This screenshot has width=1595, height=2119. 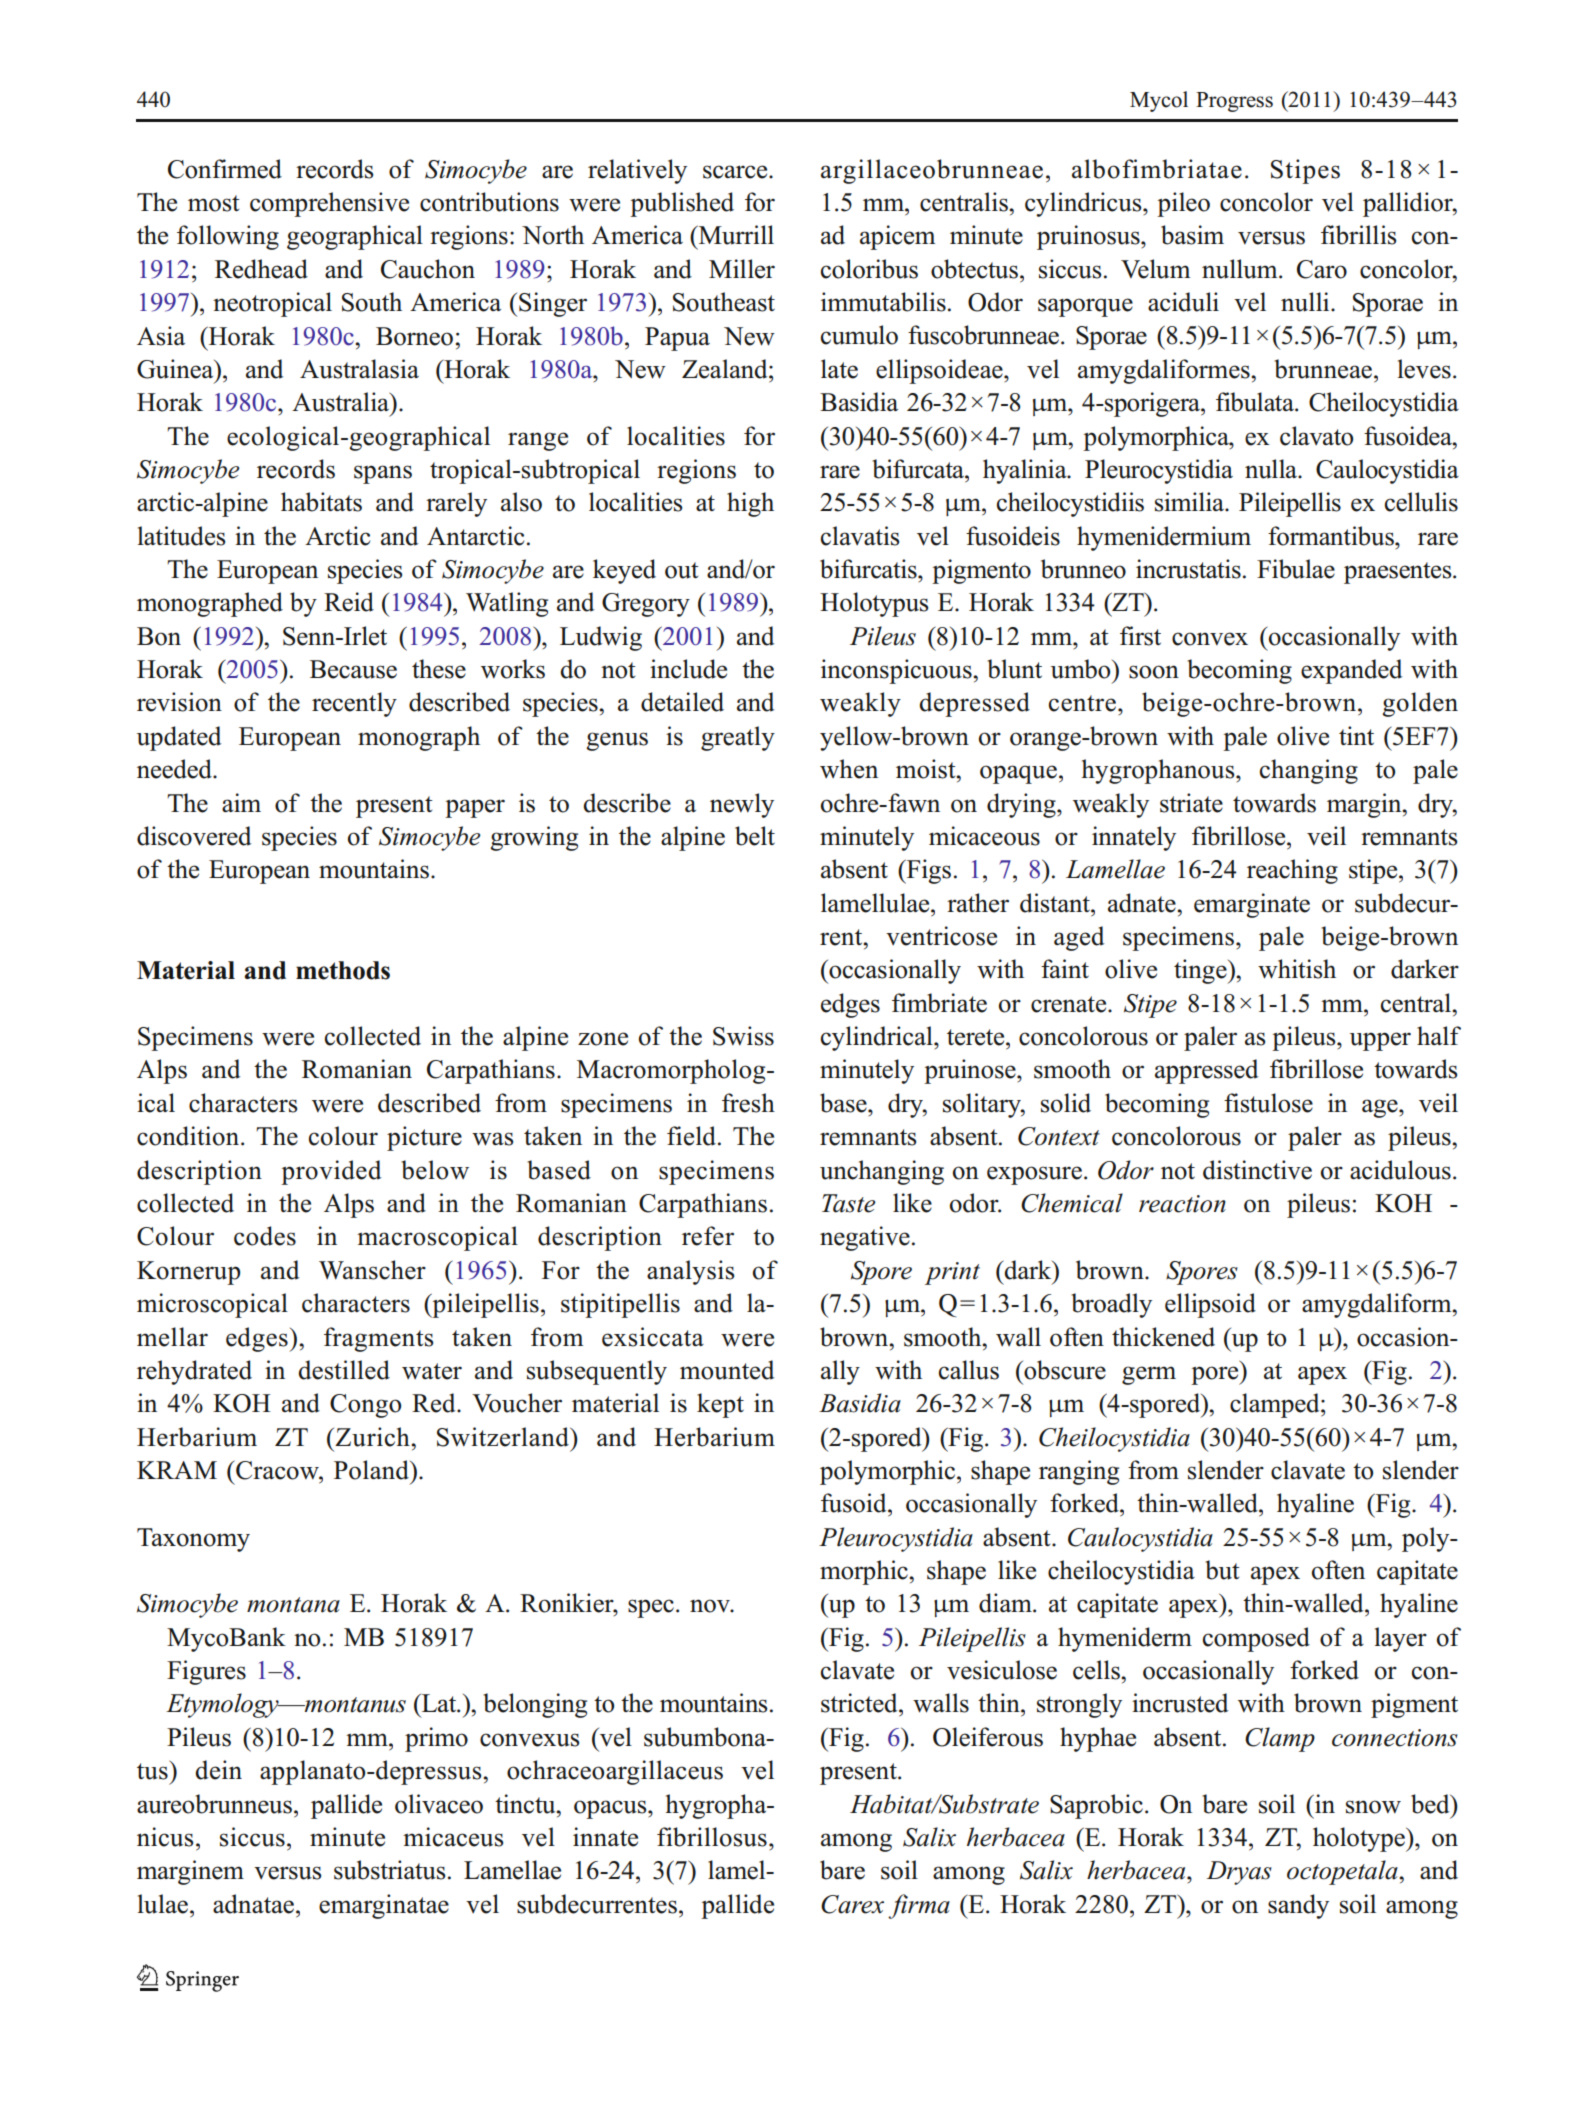 I want to click on negative, so click(x=865, y=1238).
